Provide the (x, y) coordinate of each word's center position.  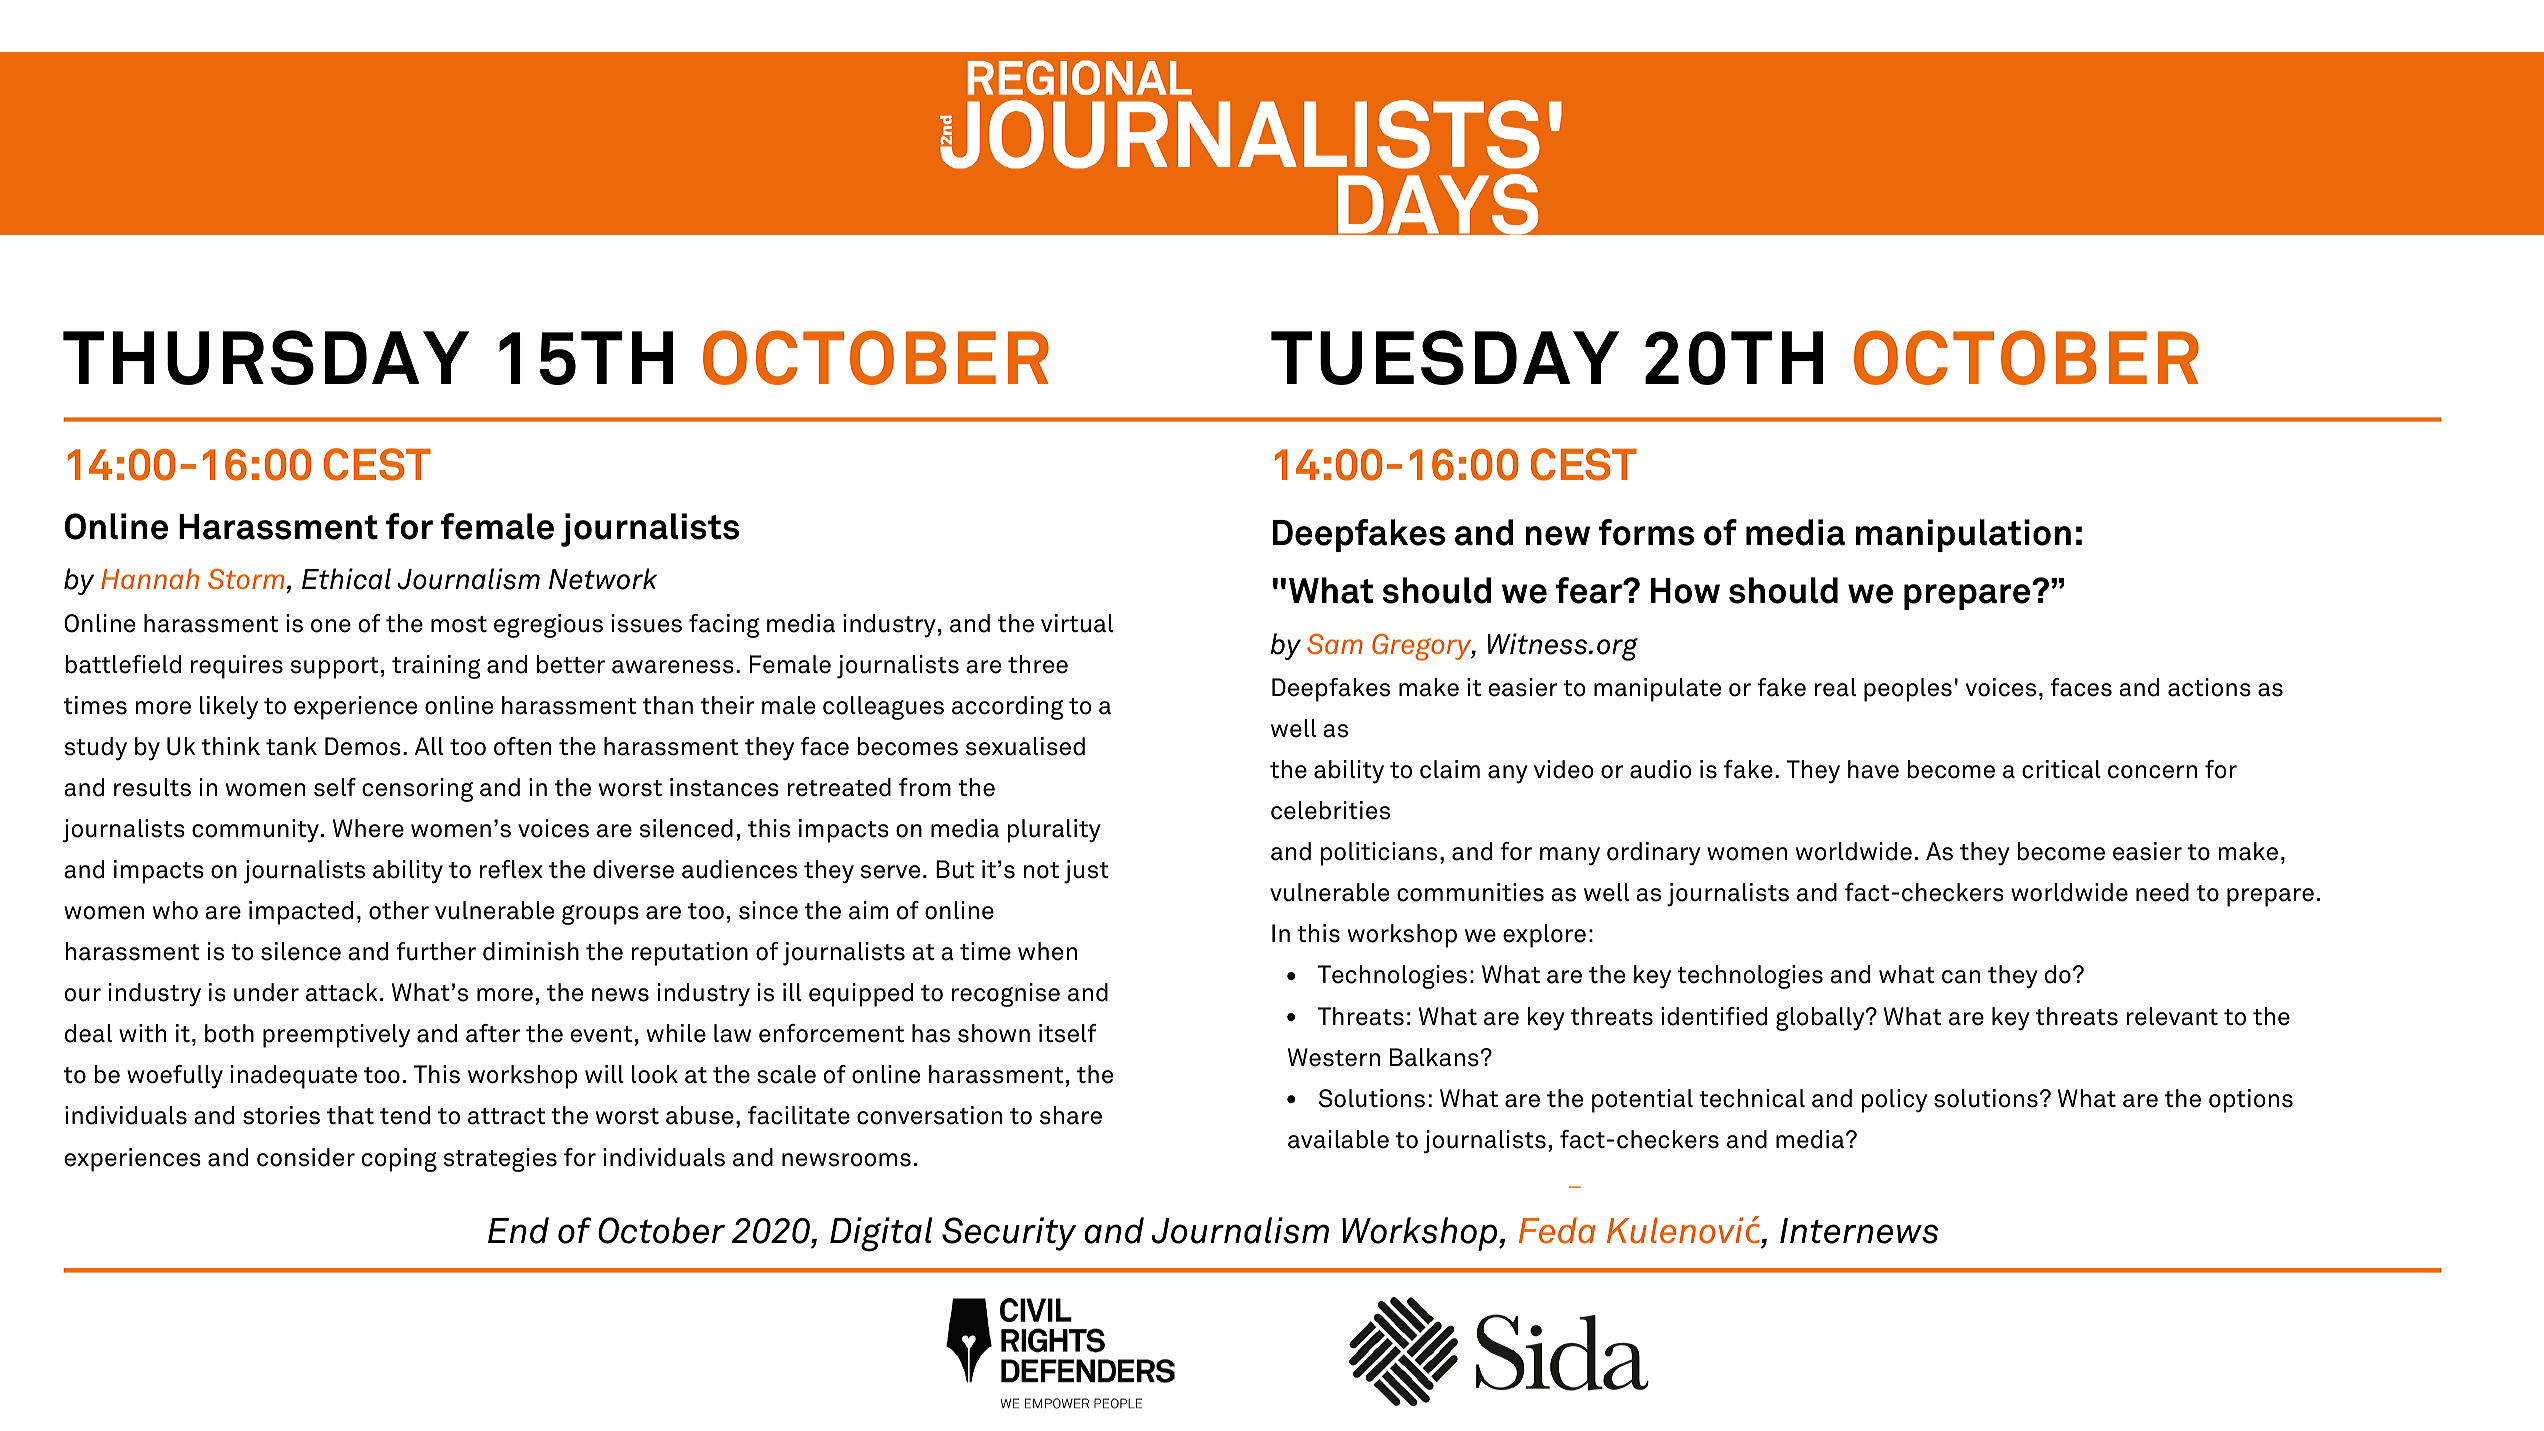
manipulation (1963, 535)
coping (399, 1160)
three (1038, 664)
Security (1009, 1234)
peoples (1908, 690)
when (1047, 951)
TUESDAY (1445, 357)
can (1961, 977)
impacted (301, 913)
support (334, 668)
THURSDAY (266, 357)
